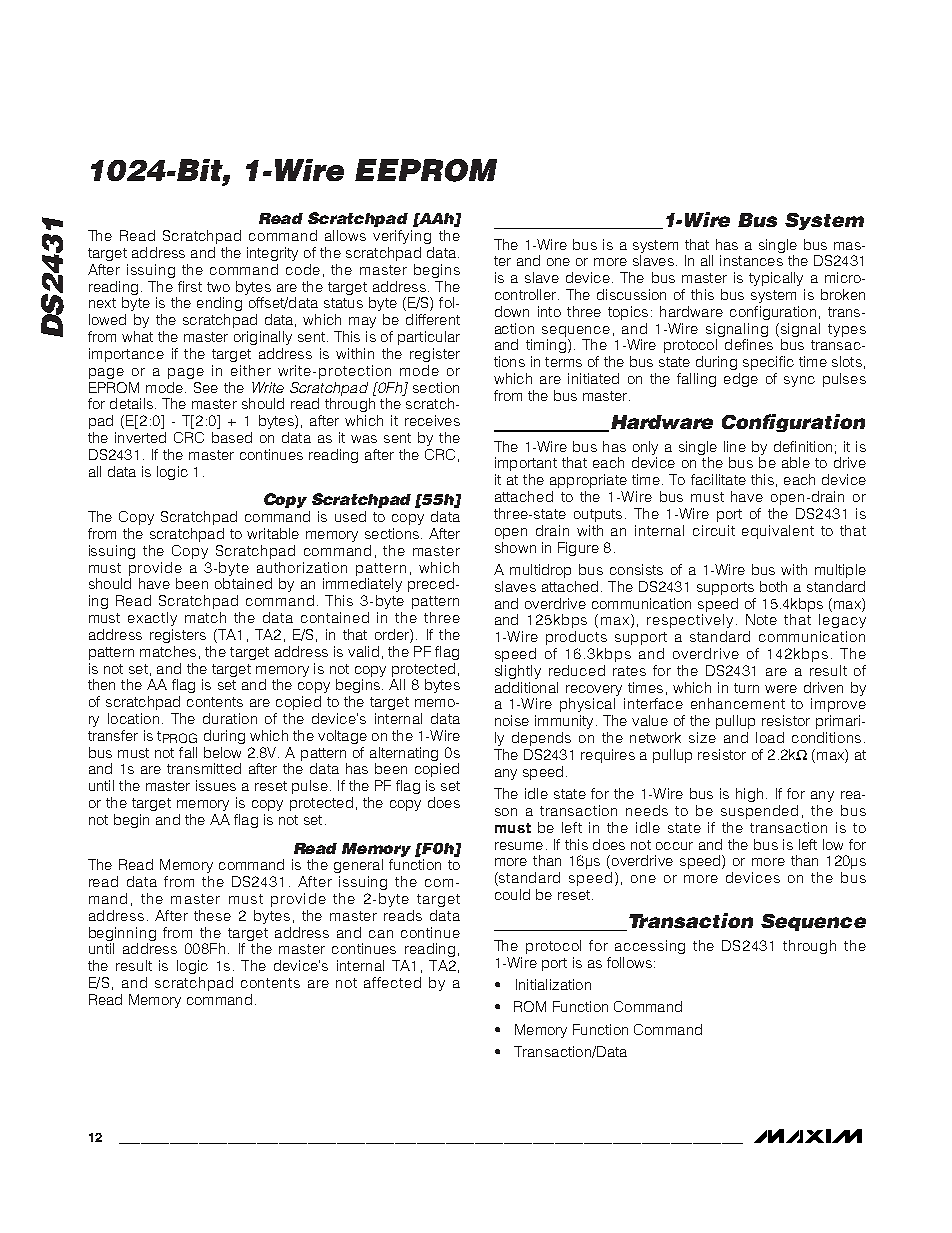 This screenshot has width=952, height=1233. Describe the element at coordinates (751, 260) in the screenshot. I see `instances` at that location.
